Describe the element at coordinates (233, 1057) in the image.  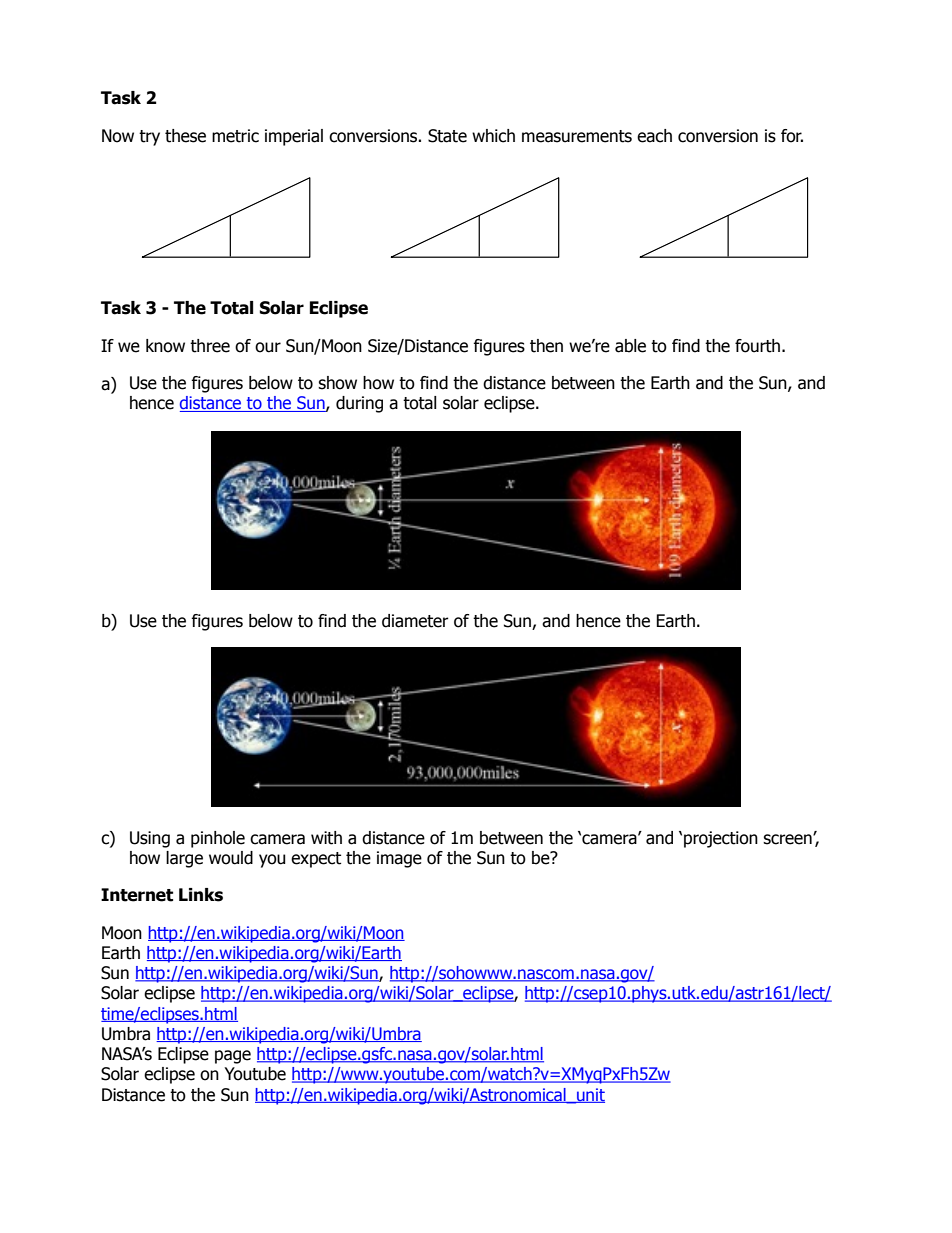
I see `page` at that location.
